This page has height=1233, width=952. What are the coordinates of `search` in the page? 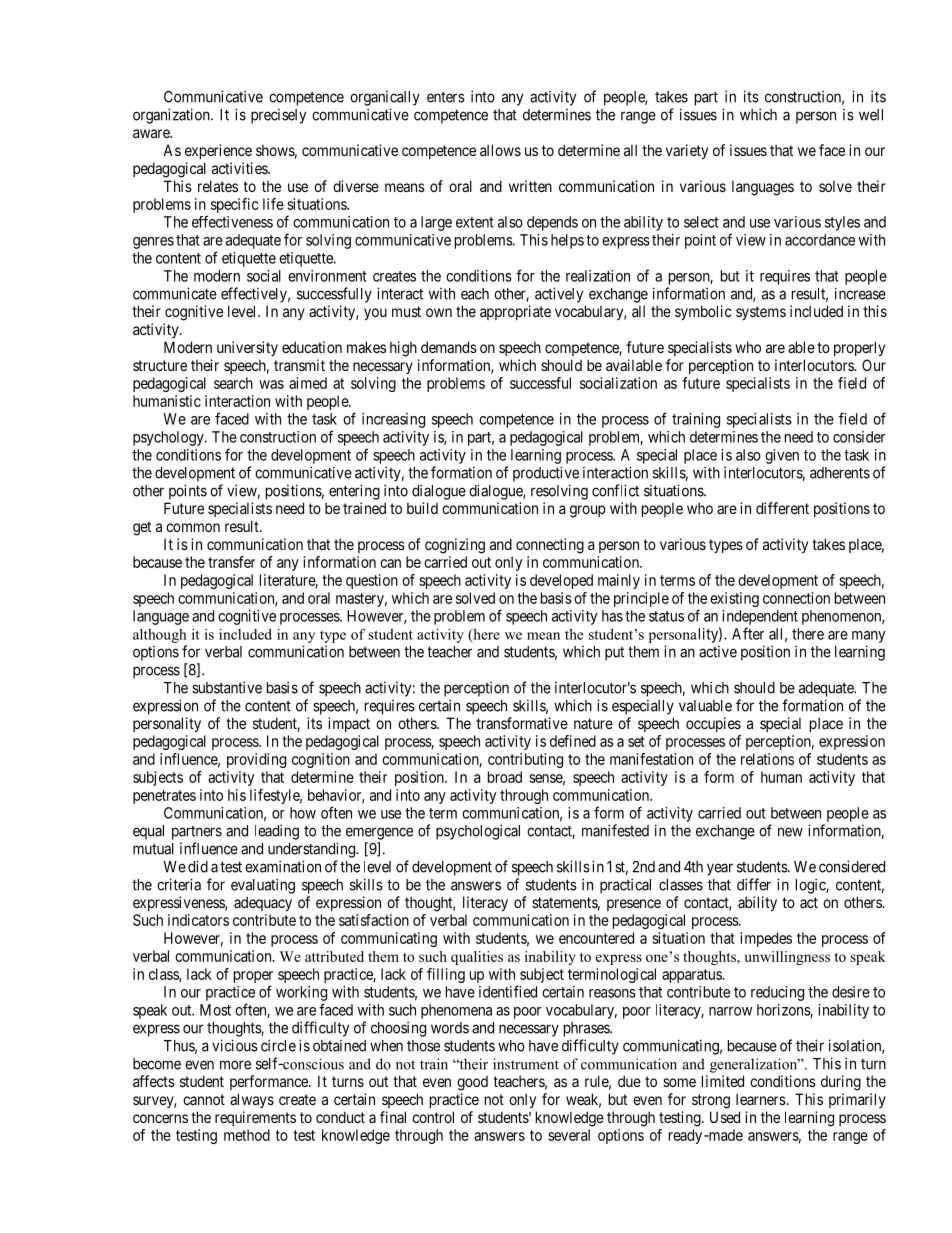 It's located at (233, 383).
